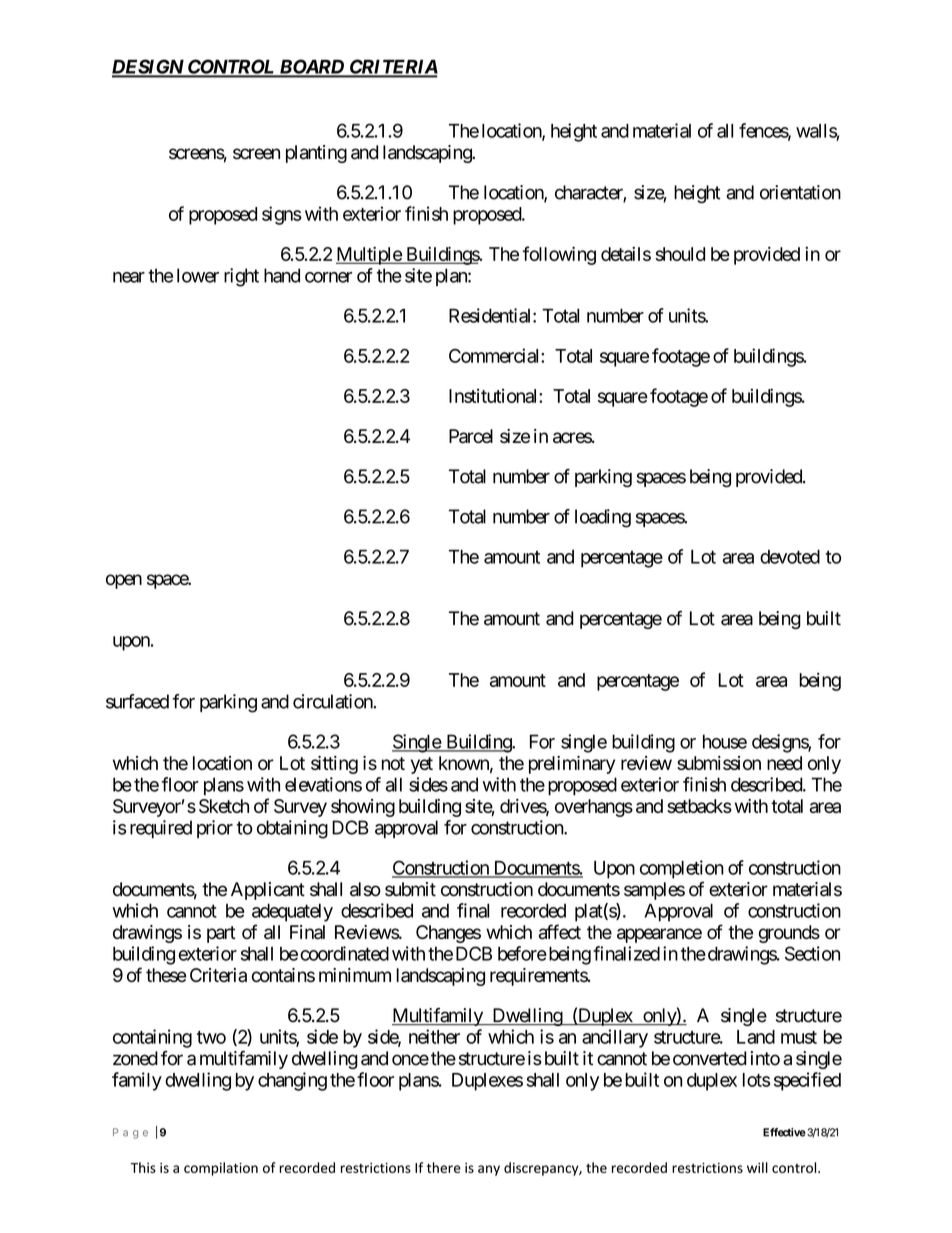 The width and height of the page is (952, 1233). What do you see at coordinates (812, 953) in the page?
I see `Section` at bounding box center [812, 953].
